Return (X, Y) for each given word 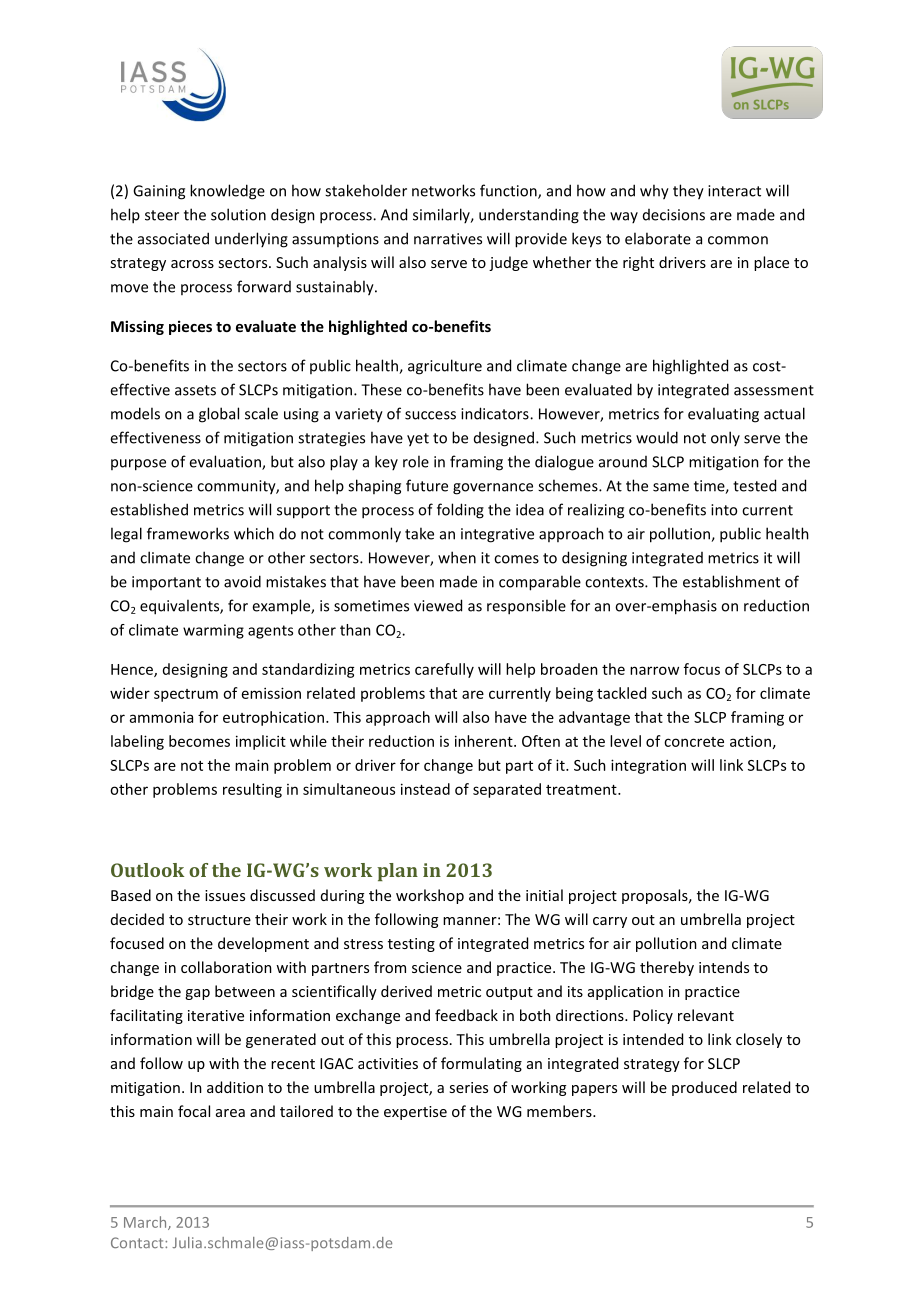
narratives (448, 239)
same (671, 487)
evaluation (226, 462)
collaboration (226, 967)
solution (238, 214)
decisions (674, 215)
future (427, 485)
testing (411, 945)
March (146, 1223)
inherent (485, 741)
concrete (694, 742)
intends (724, 967)
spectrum (186, 695)
